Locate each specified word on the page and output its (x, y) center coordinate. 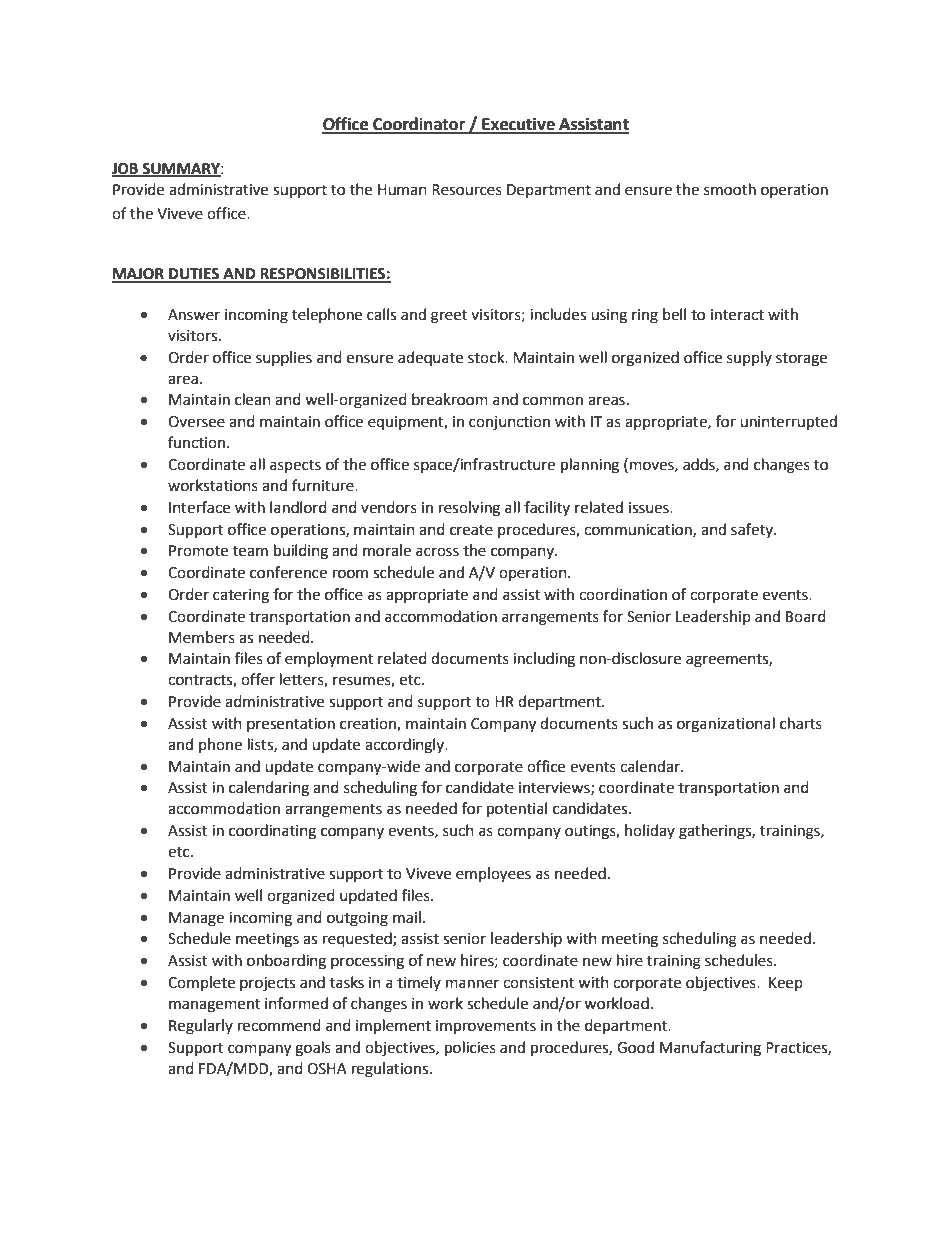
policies (470, 1049)
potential (517, 810)
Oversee (196, 422)
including (544, 660)
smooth (730, 189)
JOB (126, 170)
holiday (650, 831)
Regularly (201, 1027)
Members (202, 637)
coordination (623, 594)
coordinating (272, 832)
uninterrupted (788, 423)
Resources (467, 190)
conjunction (509, 423)
